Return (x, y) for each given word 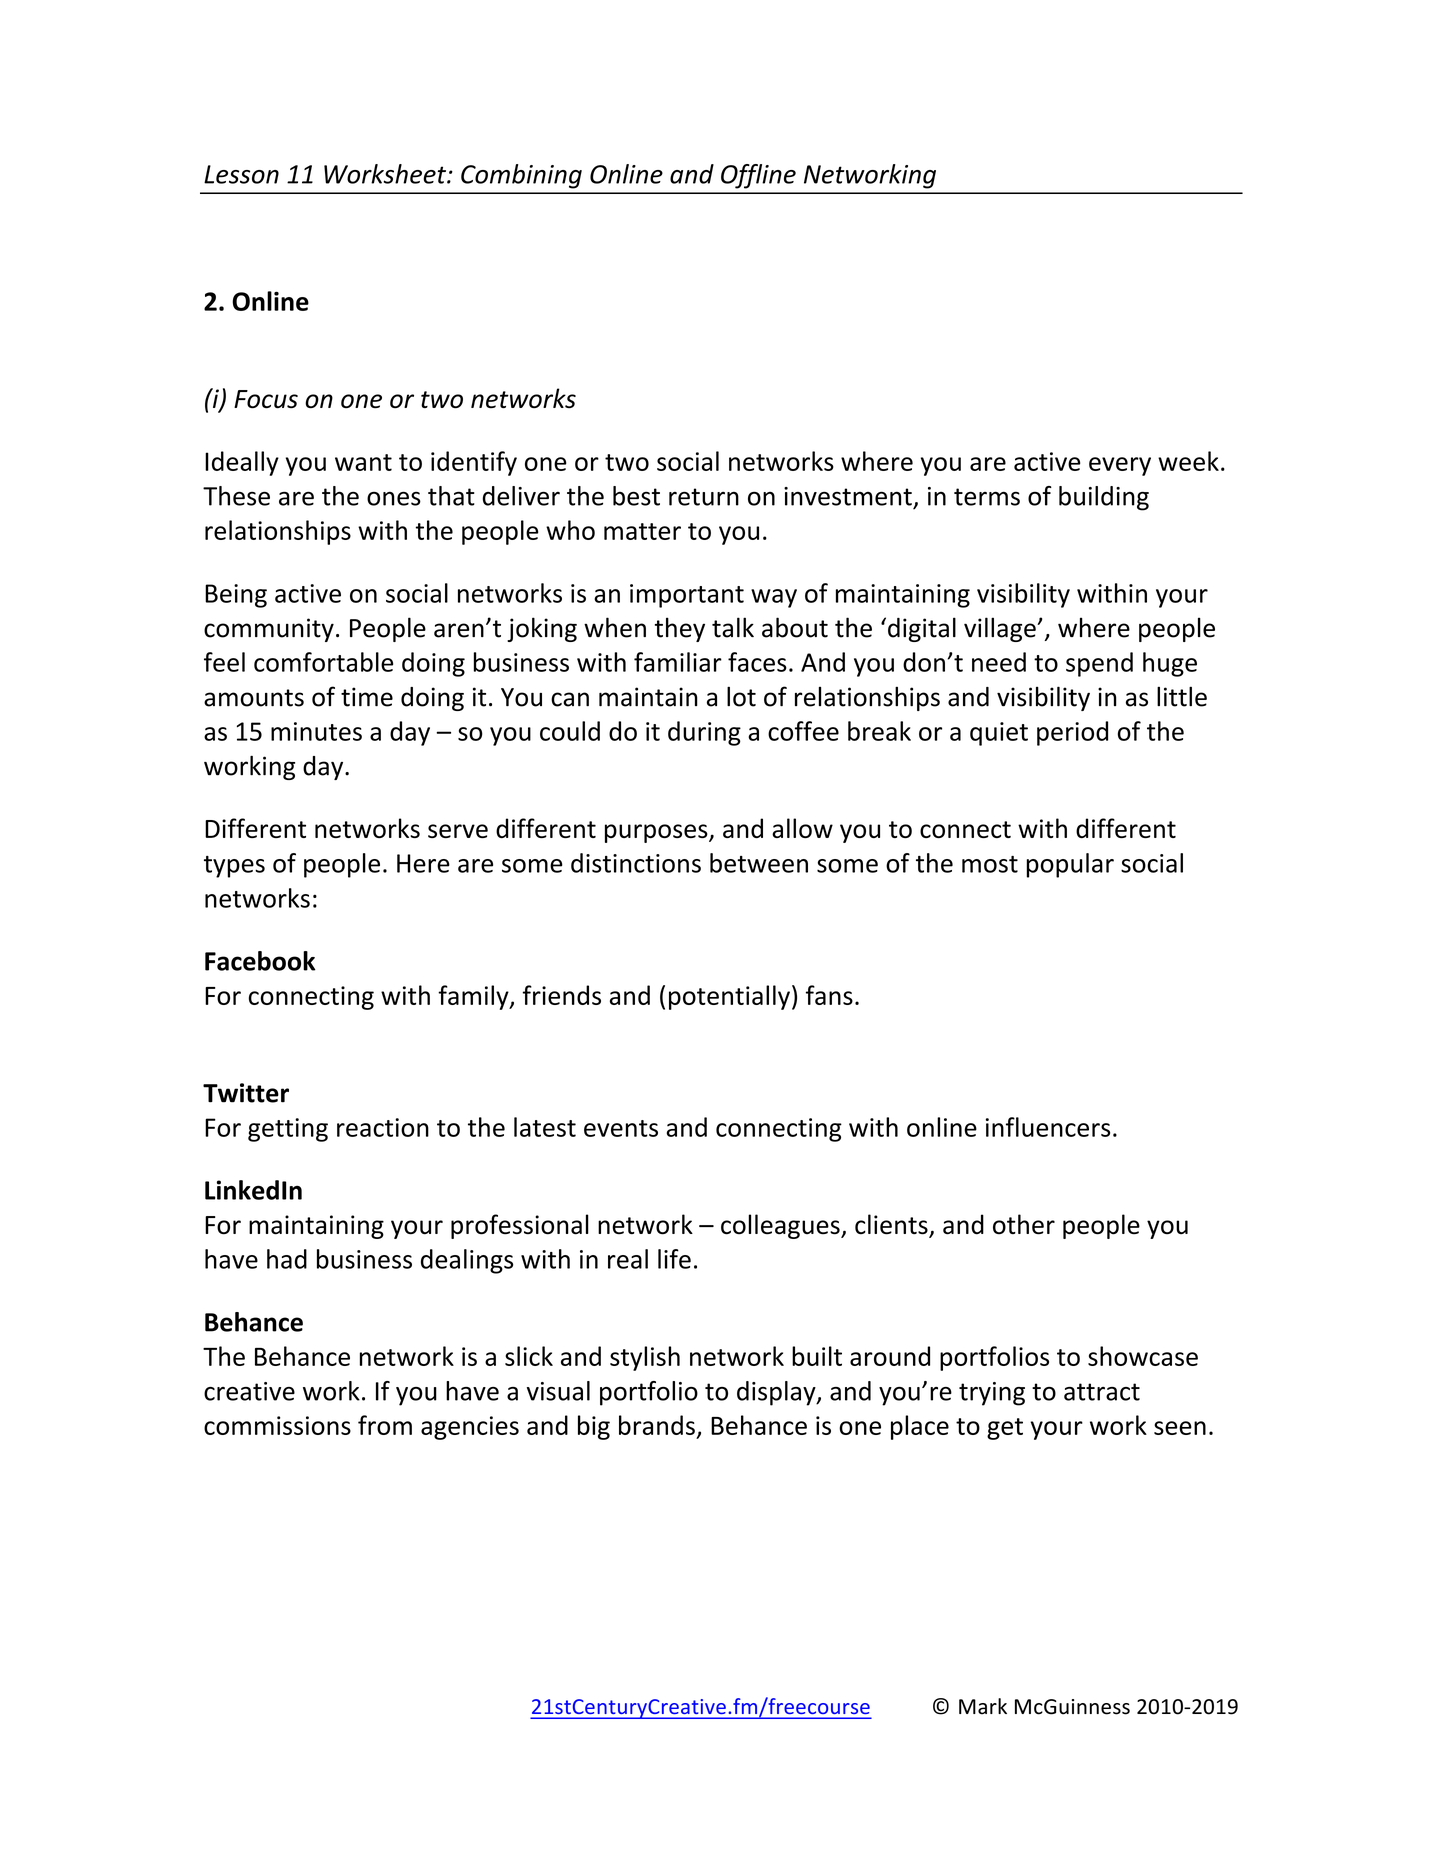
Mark (983, 1706)
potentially (729, 997)
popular (1070, 865)
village (1001, 629)
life (674, 1259)
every (1120, 466)
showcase (1143, 1356)
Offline (758, 176)
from (385, 1425)
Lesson (241, 174)
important (687, 596)
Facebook (260, 961)
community (269, 630)
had (287, 1259)
